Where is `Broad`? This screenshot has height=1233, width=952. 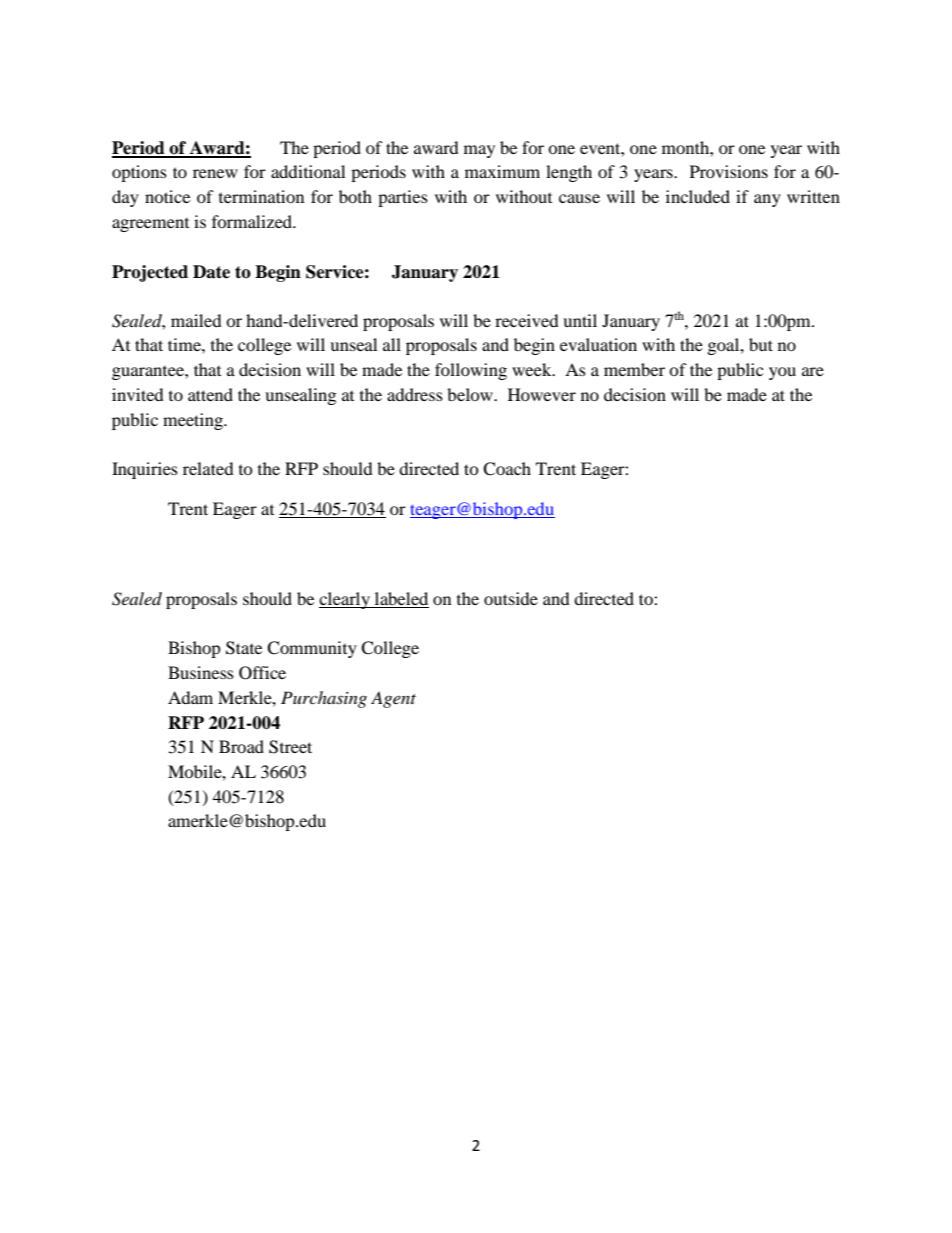 Broad is located at coordinates (241, 746).
